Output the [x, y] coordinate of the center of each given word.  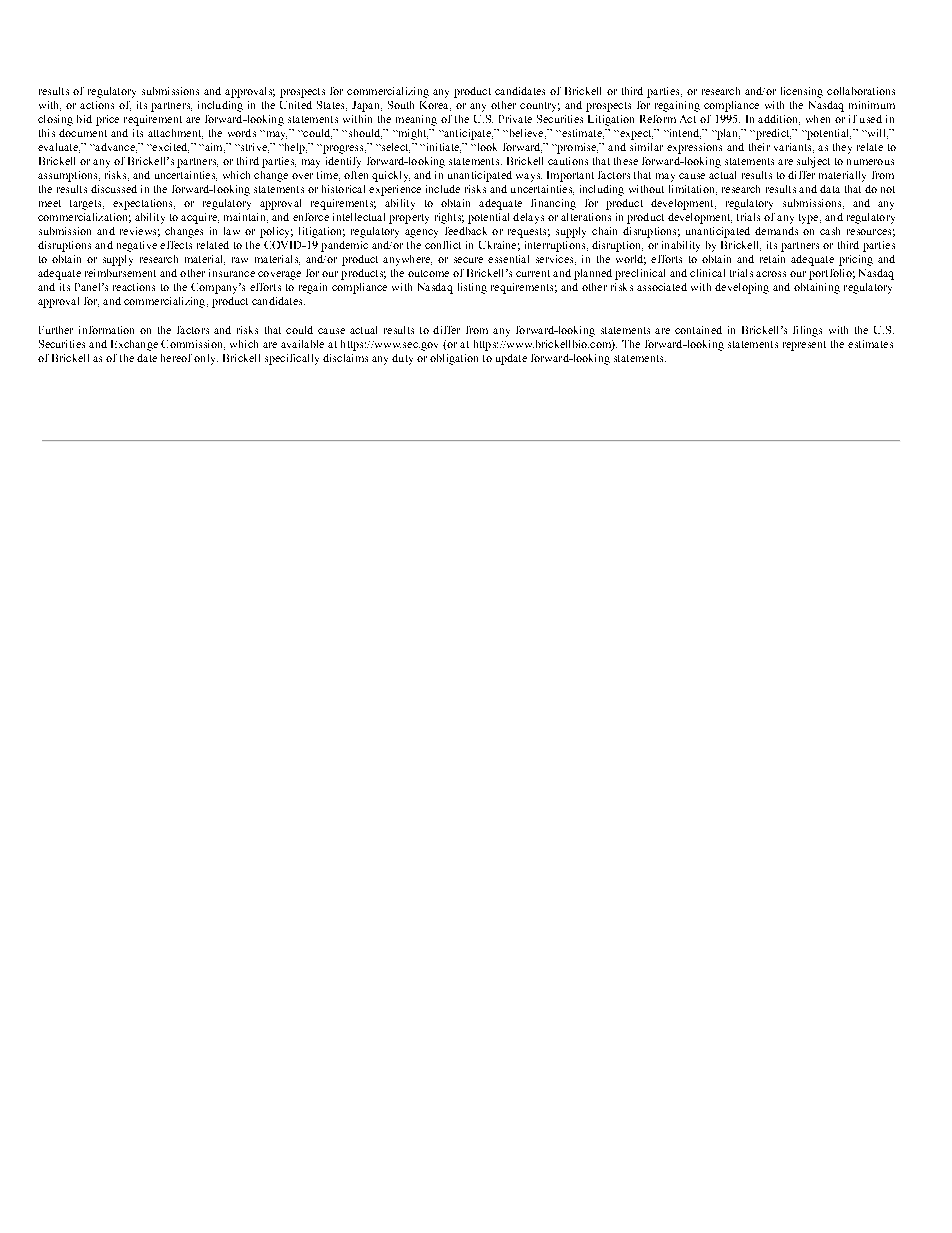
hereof [176, 358]
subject [813, 162]
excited [169, 148]
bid [84, 119]
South [401, 105]
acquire [200, 218]
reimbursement [120, 273]
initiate [442, 148]
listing [472, 288]
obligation [454, 359]
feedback [466, 231]
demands [776, 231]
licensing [802, 92]
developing [742, 288]
